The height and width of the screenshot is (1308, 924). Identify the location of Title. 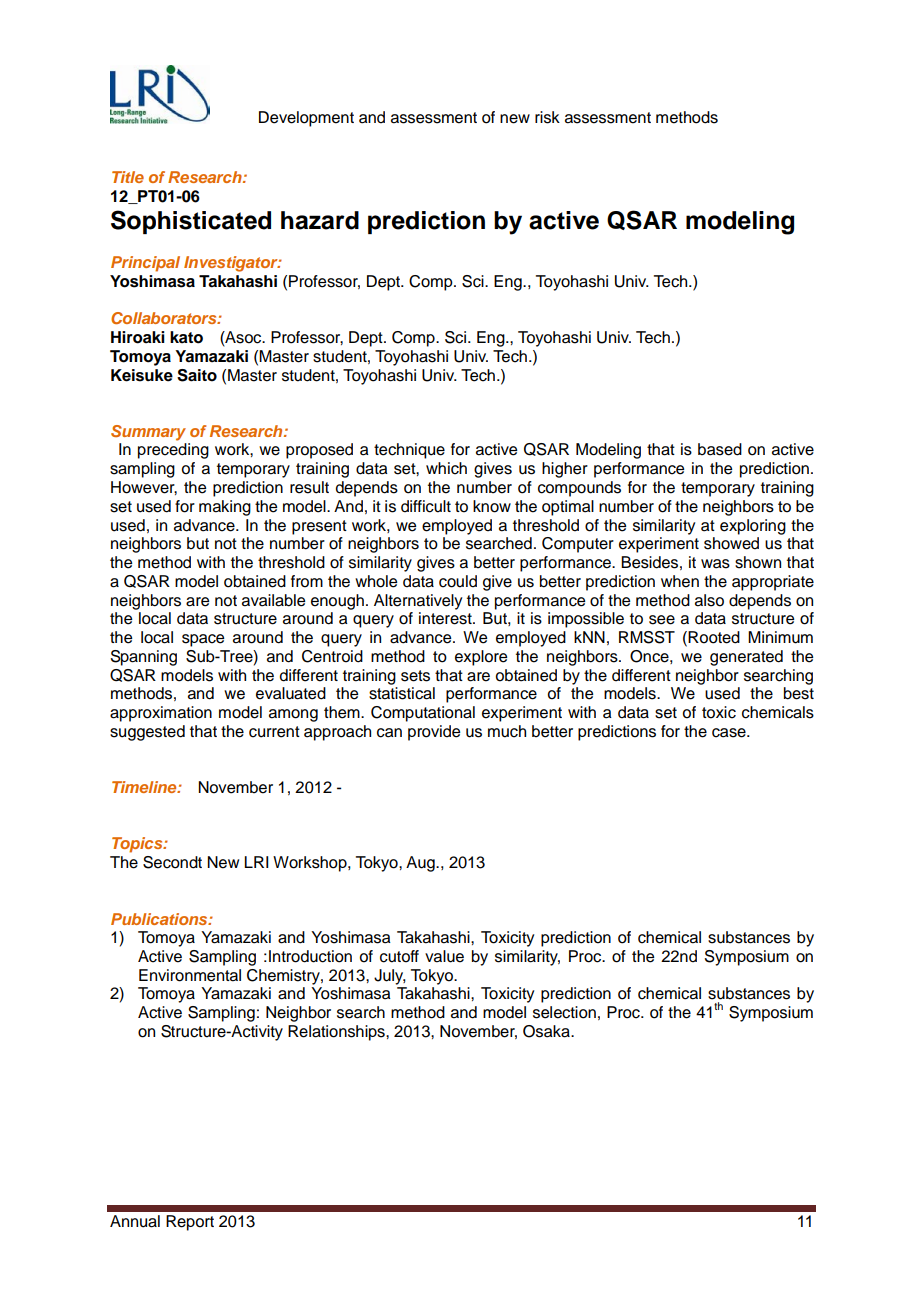
(128, 177).
